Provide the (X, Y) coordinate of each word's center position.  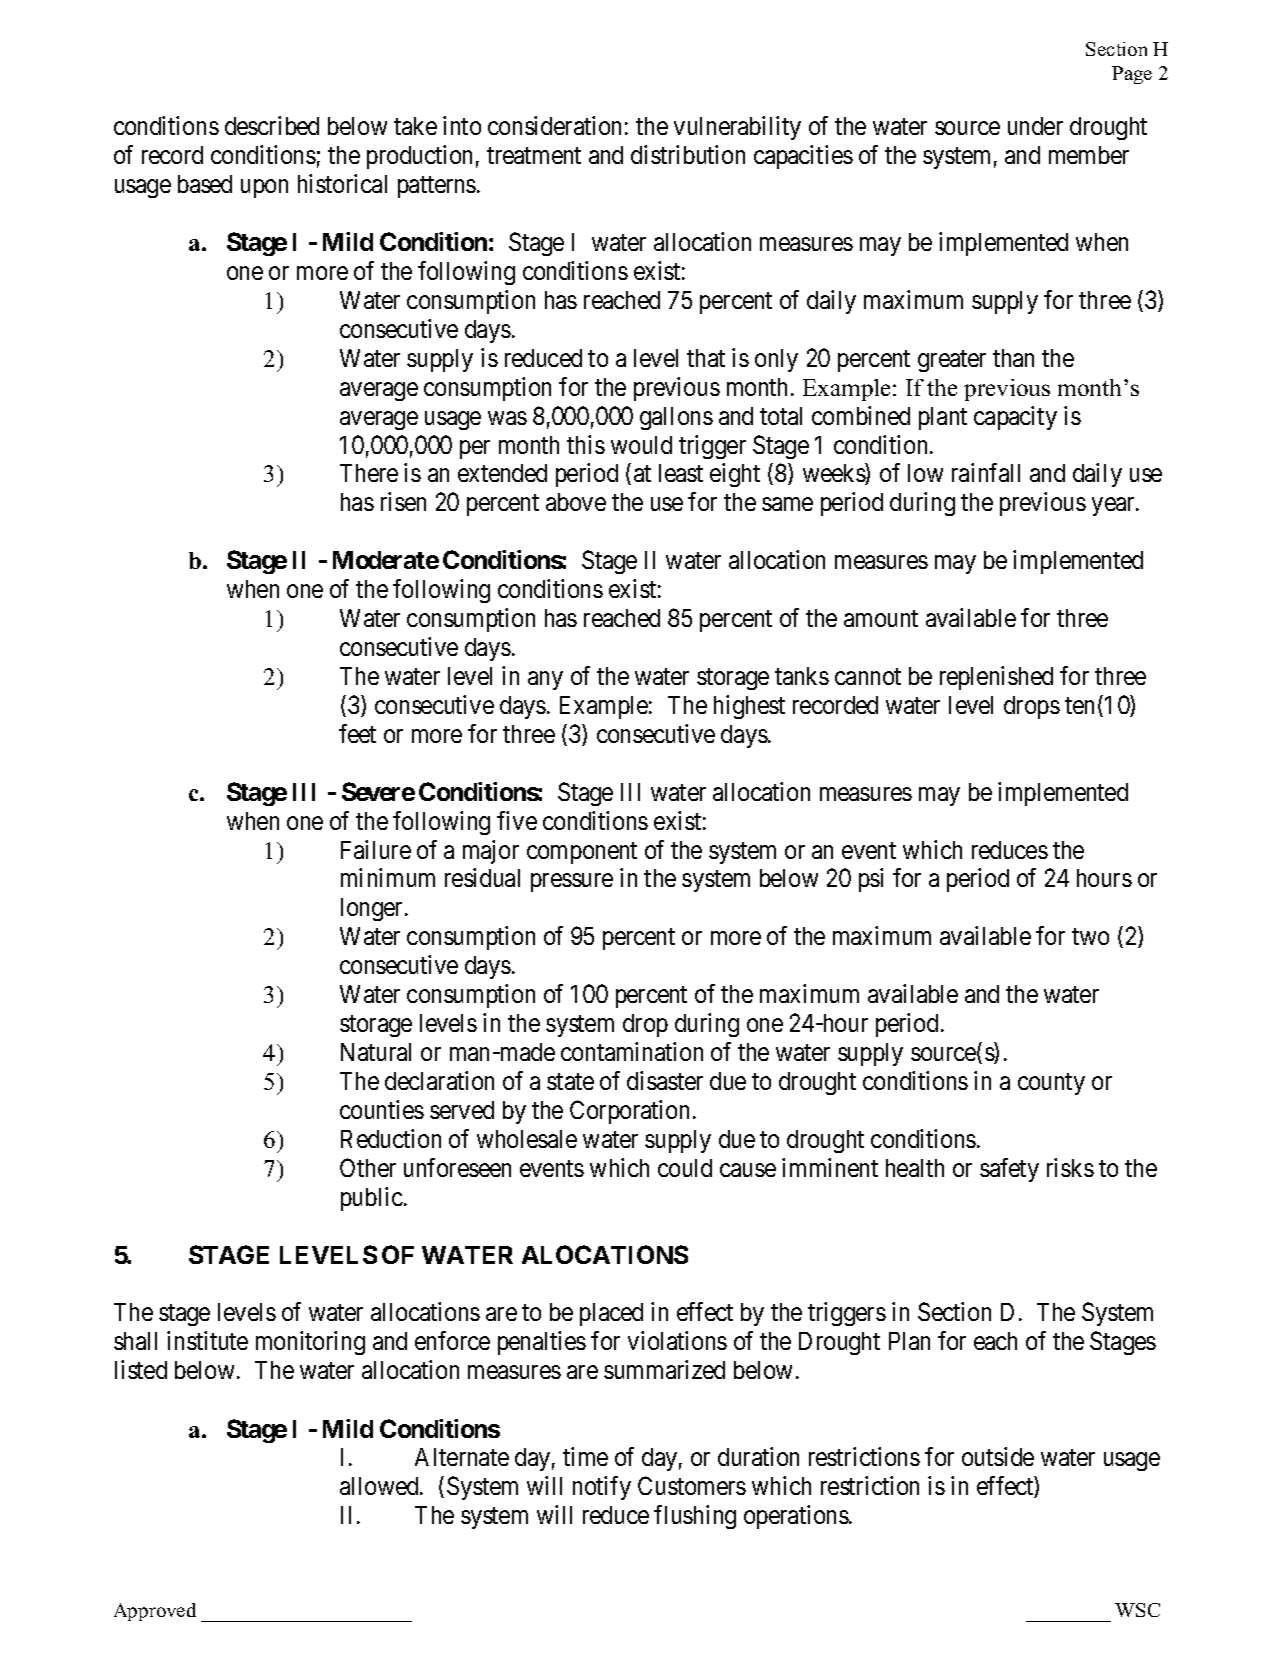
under (1035, 126)
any (545, 680)
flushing (695, 1517)
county (1051, 1084)
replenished (996, 678)
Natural (376, 1052)
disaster (665, 1080)
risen (403, 501)
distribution (688, 154)
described (272, 125)
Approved (155, 1612)
